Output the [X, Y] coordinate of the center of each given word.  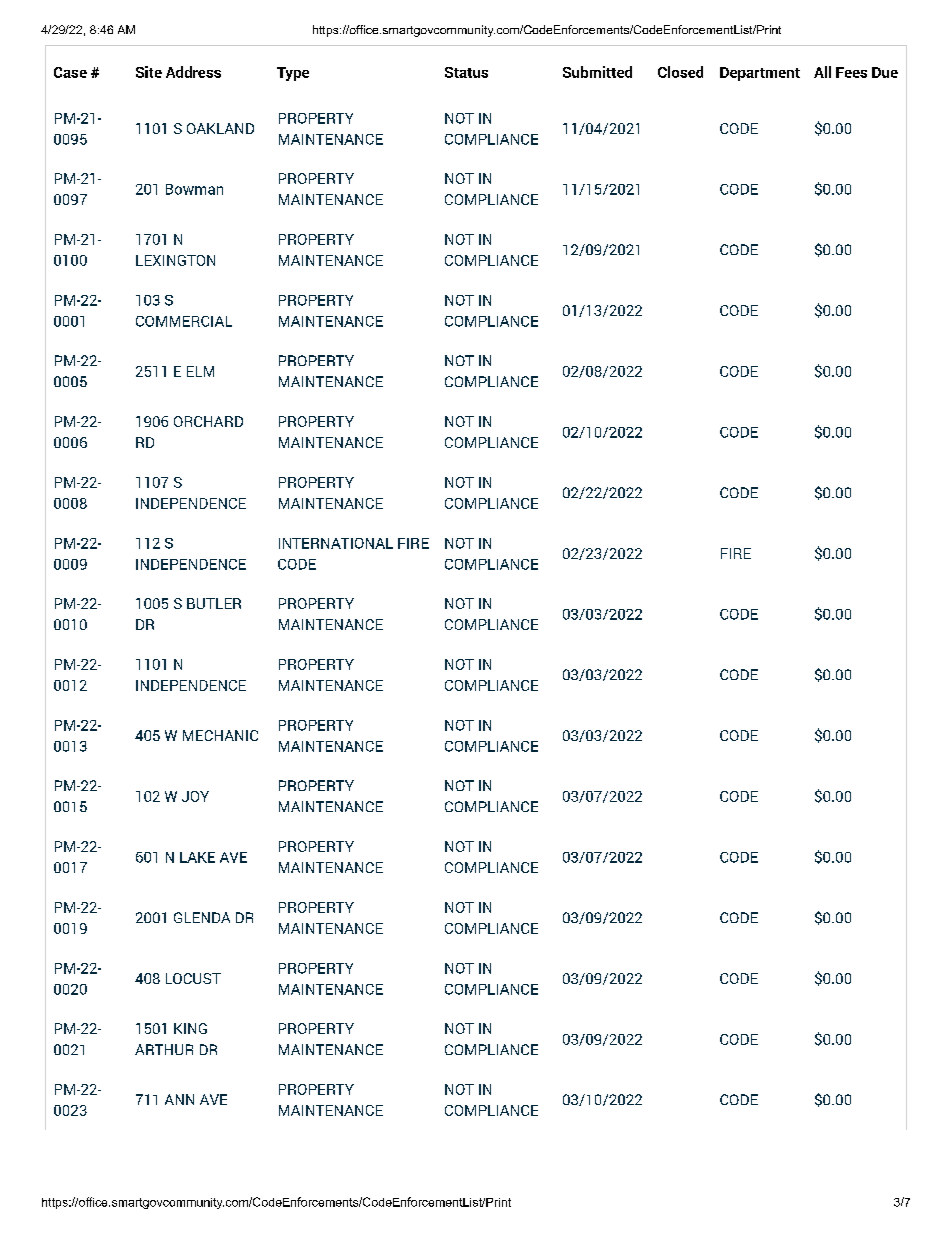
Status [466, 72]
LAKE [197, 857]
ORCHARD [208, 421]
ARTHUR [164, 1049]
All [822, 72]
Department [760, 74]
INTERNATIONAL [336, 543]
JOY [195, 796]
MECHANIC [220, 735]
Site [149, 72]
